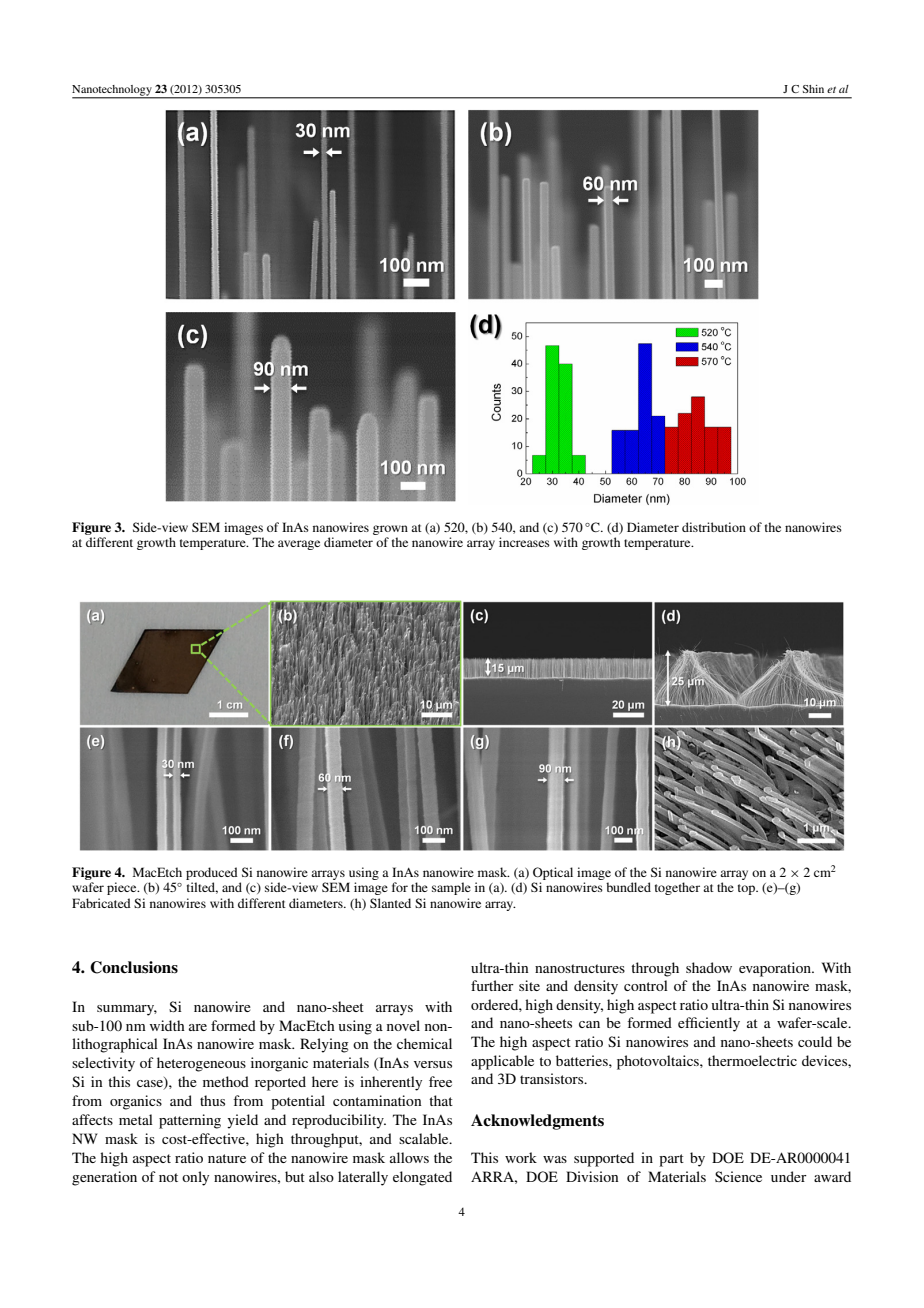  What do you see at coordinates (212, 873) in the image?
I see `produced` at bounding box center [212, 873].
